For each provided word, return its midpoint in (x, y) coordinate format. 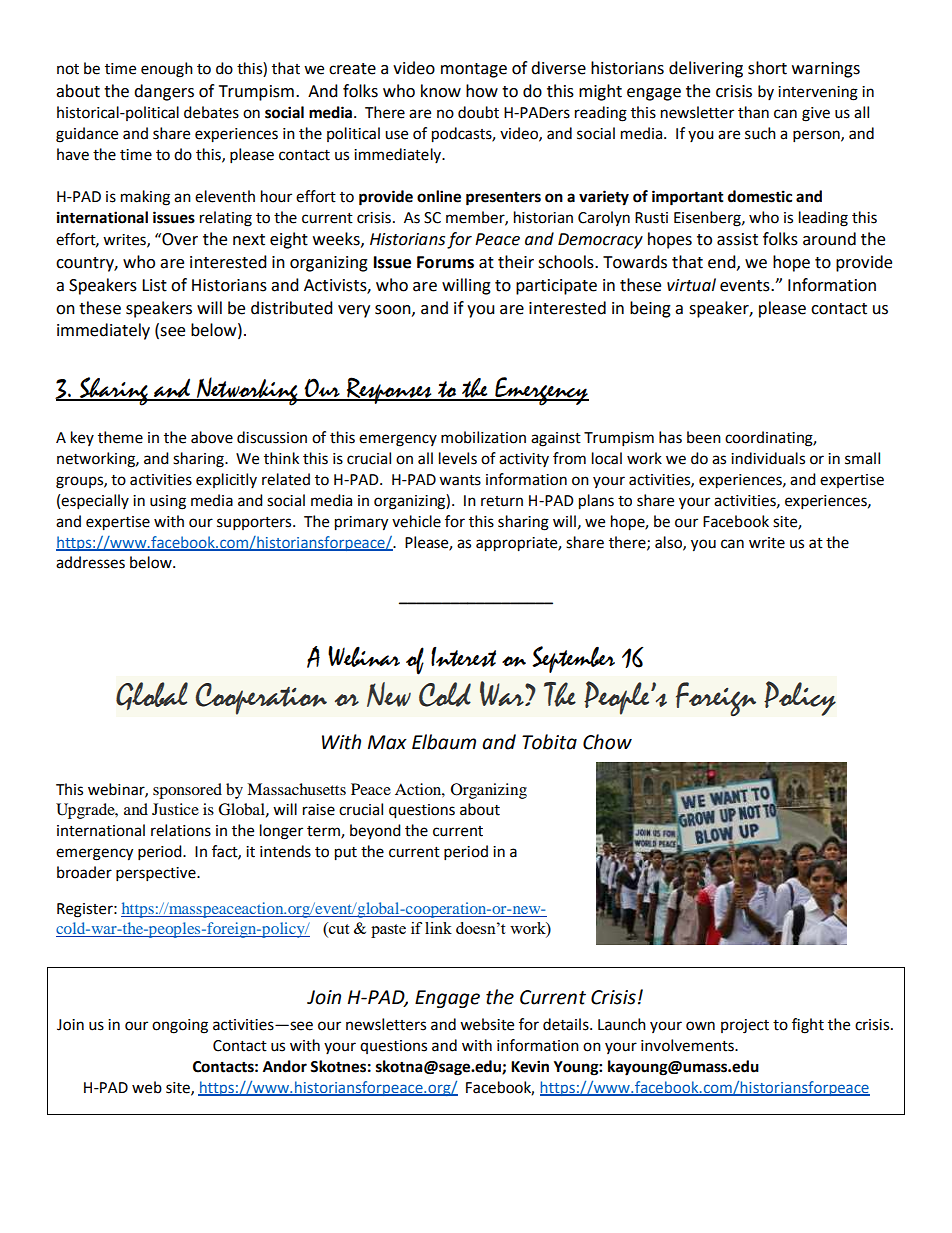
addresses (90, 562)
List (154, 285)
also (669, 543)
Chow (607, 742)
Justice (175, 809)
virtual (691, 285)
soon (394, 310)
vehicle (416, 521)
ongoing (180, 1026)
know (441, 91)
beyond (375, 832)
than (753, 112)
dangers (164, 92)
